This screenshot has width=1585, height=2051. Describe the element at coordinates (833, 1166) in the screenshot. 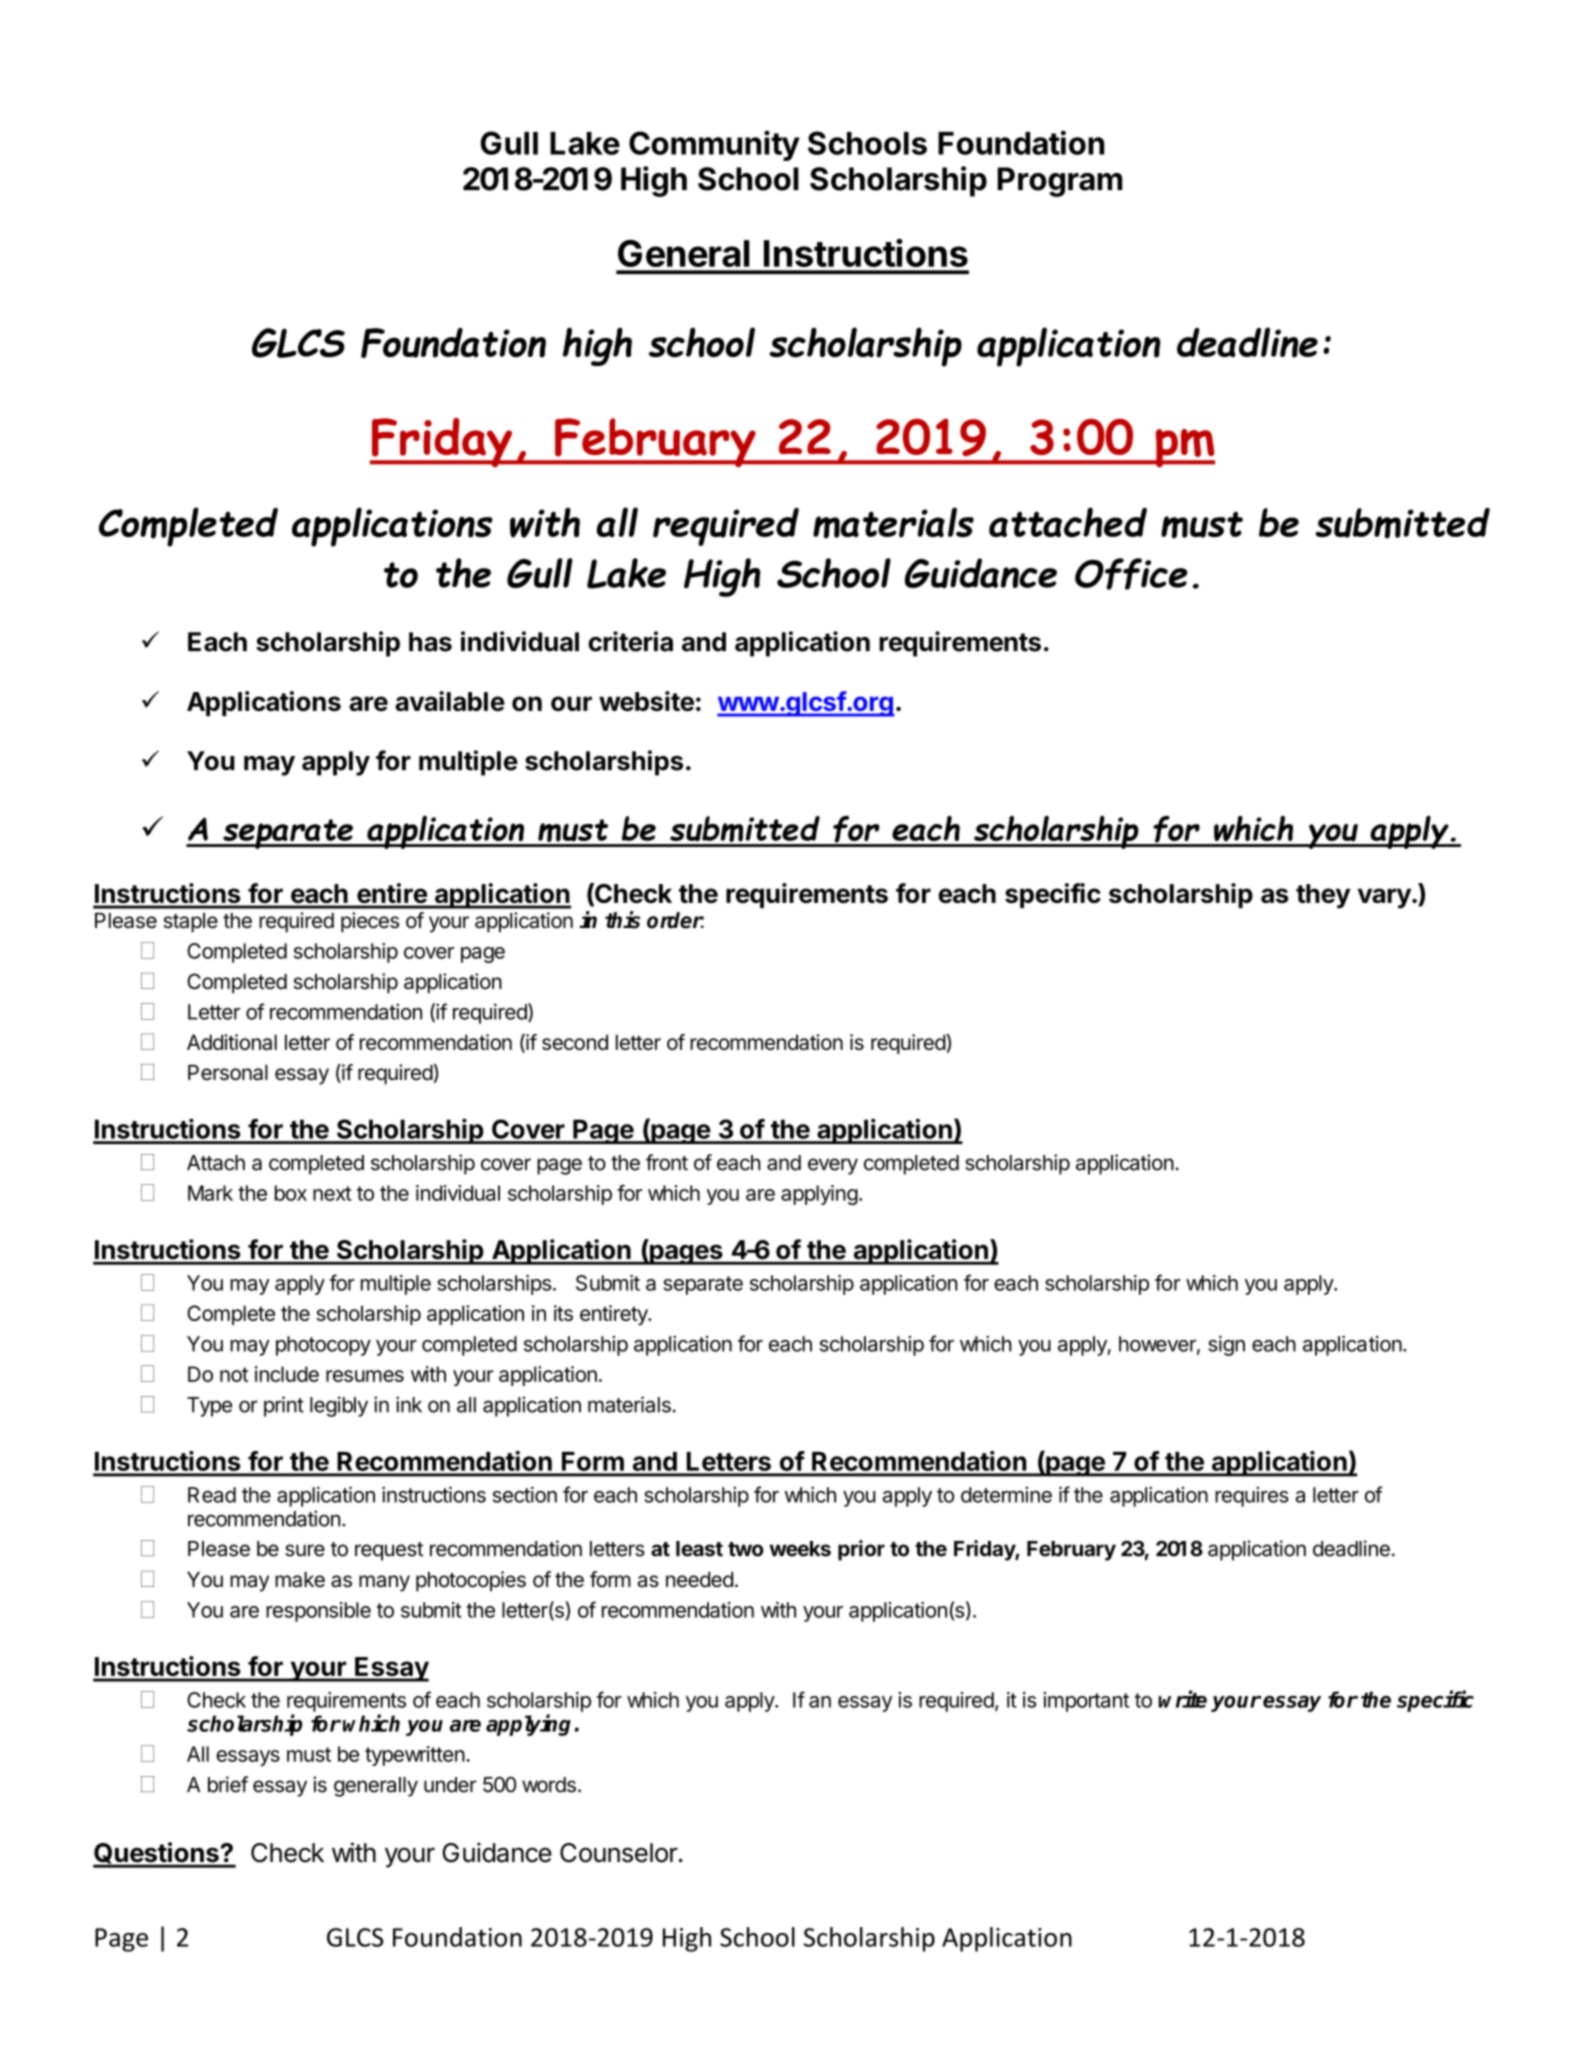

I see `every` at that location.
